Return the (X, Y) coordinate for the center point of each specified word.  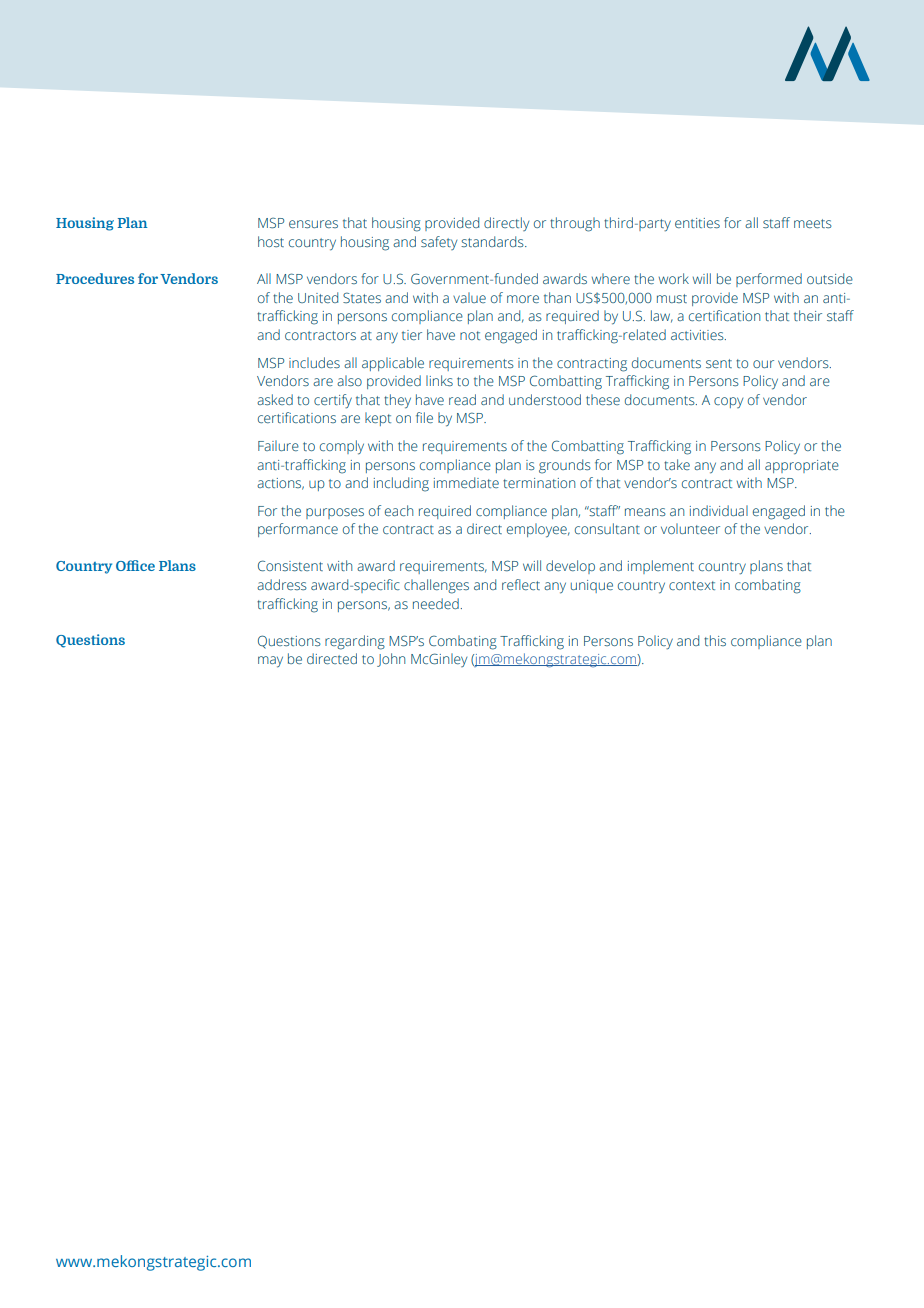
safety (439, 243)
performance (298, 530)
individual (719, 510)
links (439, 380)
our (763, 364)
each (399, 510)
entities (697, 223)
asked (275, 399)
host (271, 241)
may (270, 662)
